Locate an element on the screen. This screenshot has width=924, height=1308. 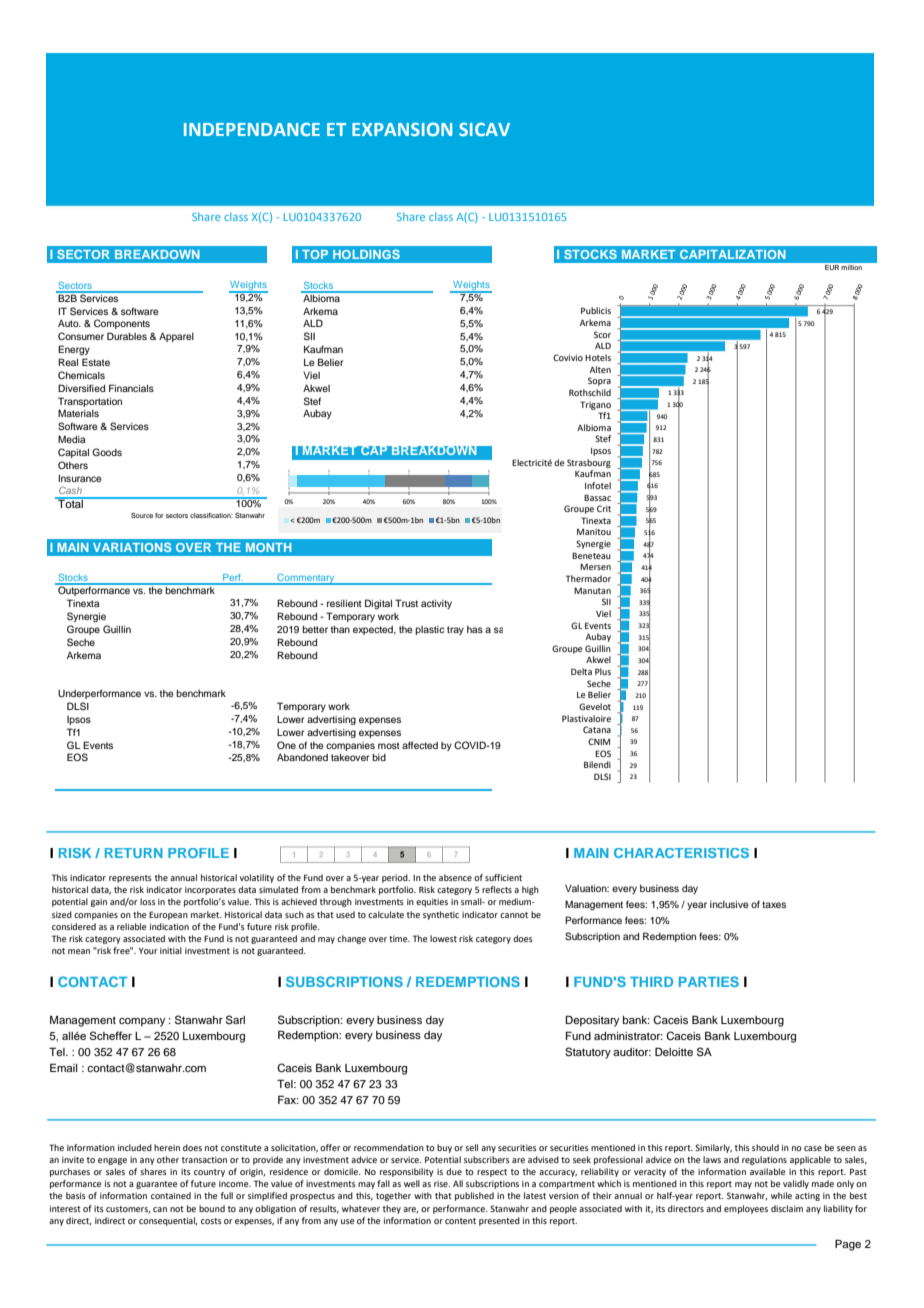
contained is located at coordinates (171, 1195).
